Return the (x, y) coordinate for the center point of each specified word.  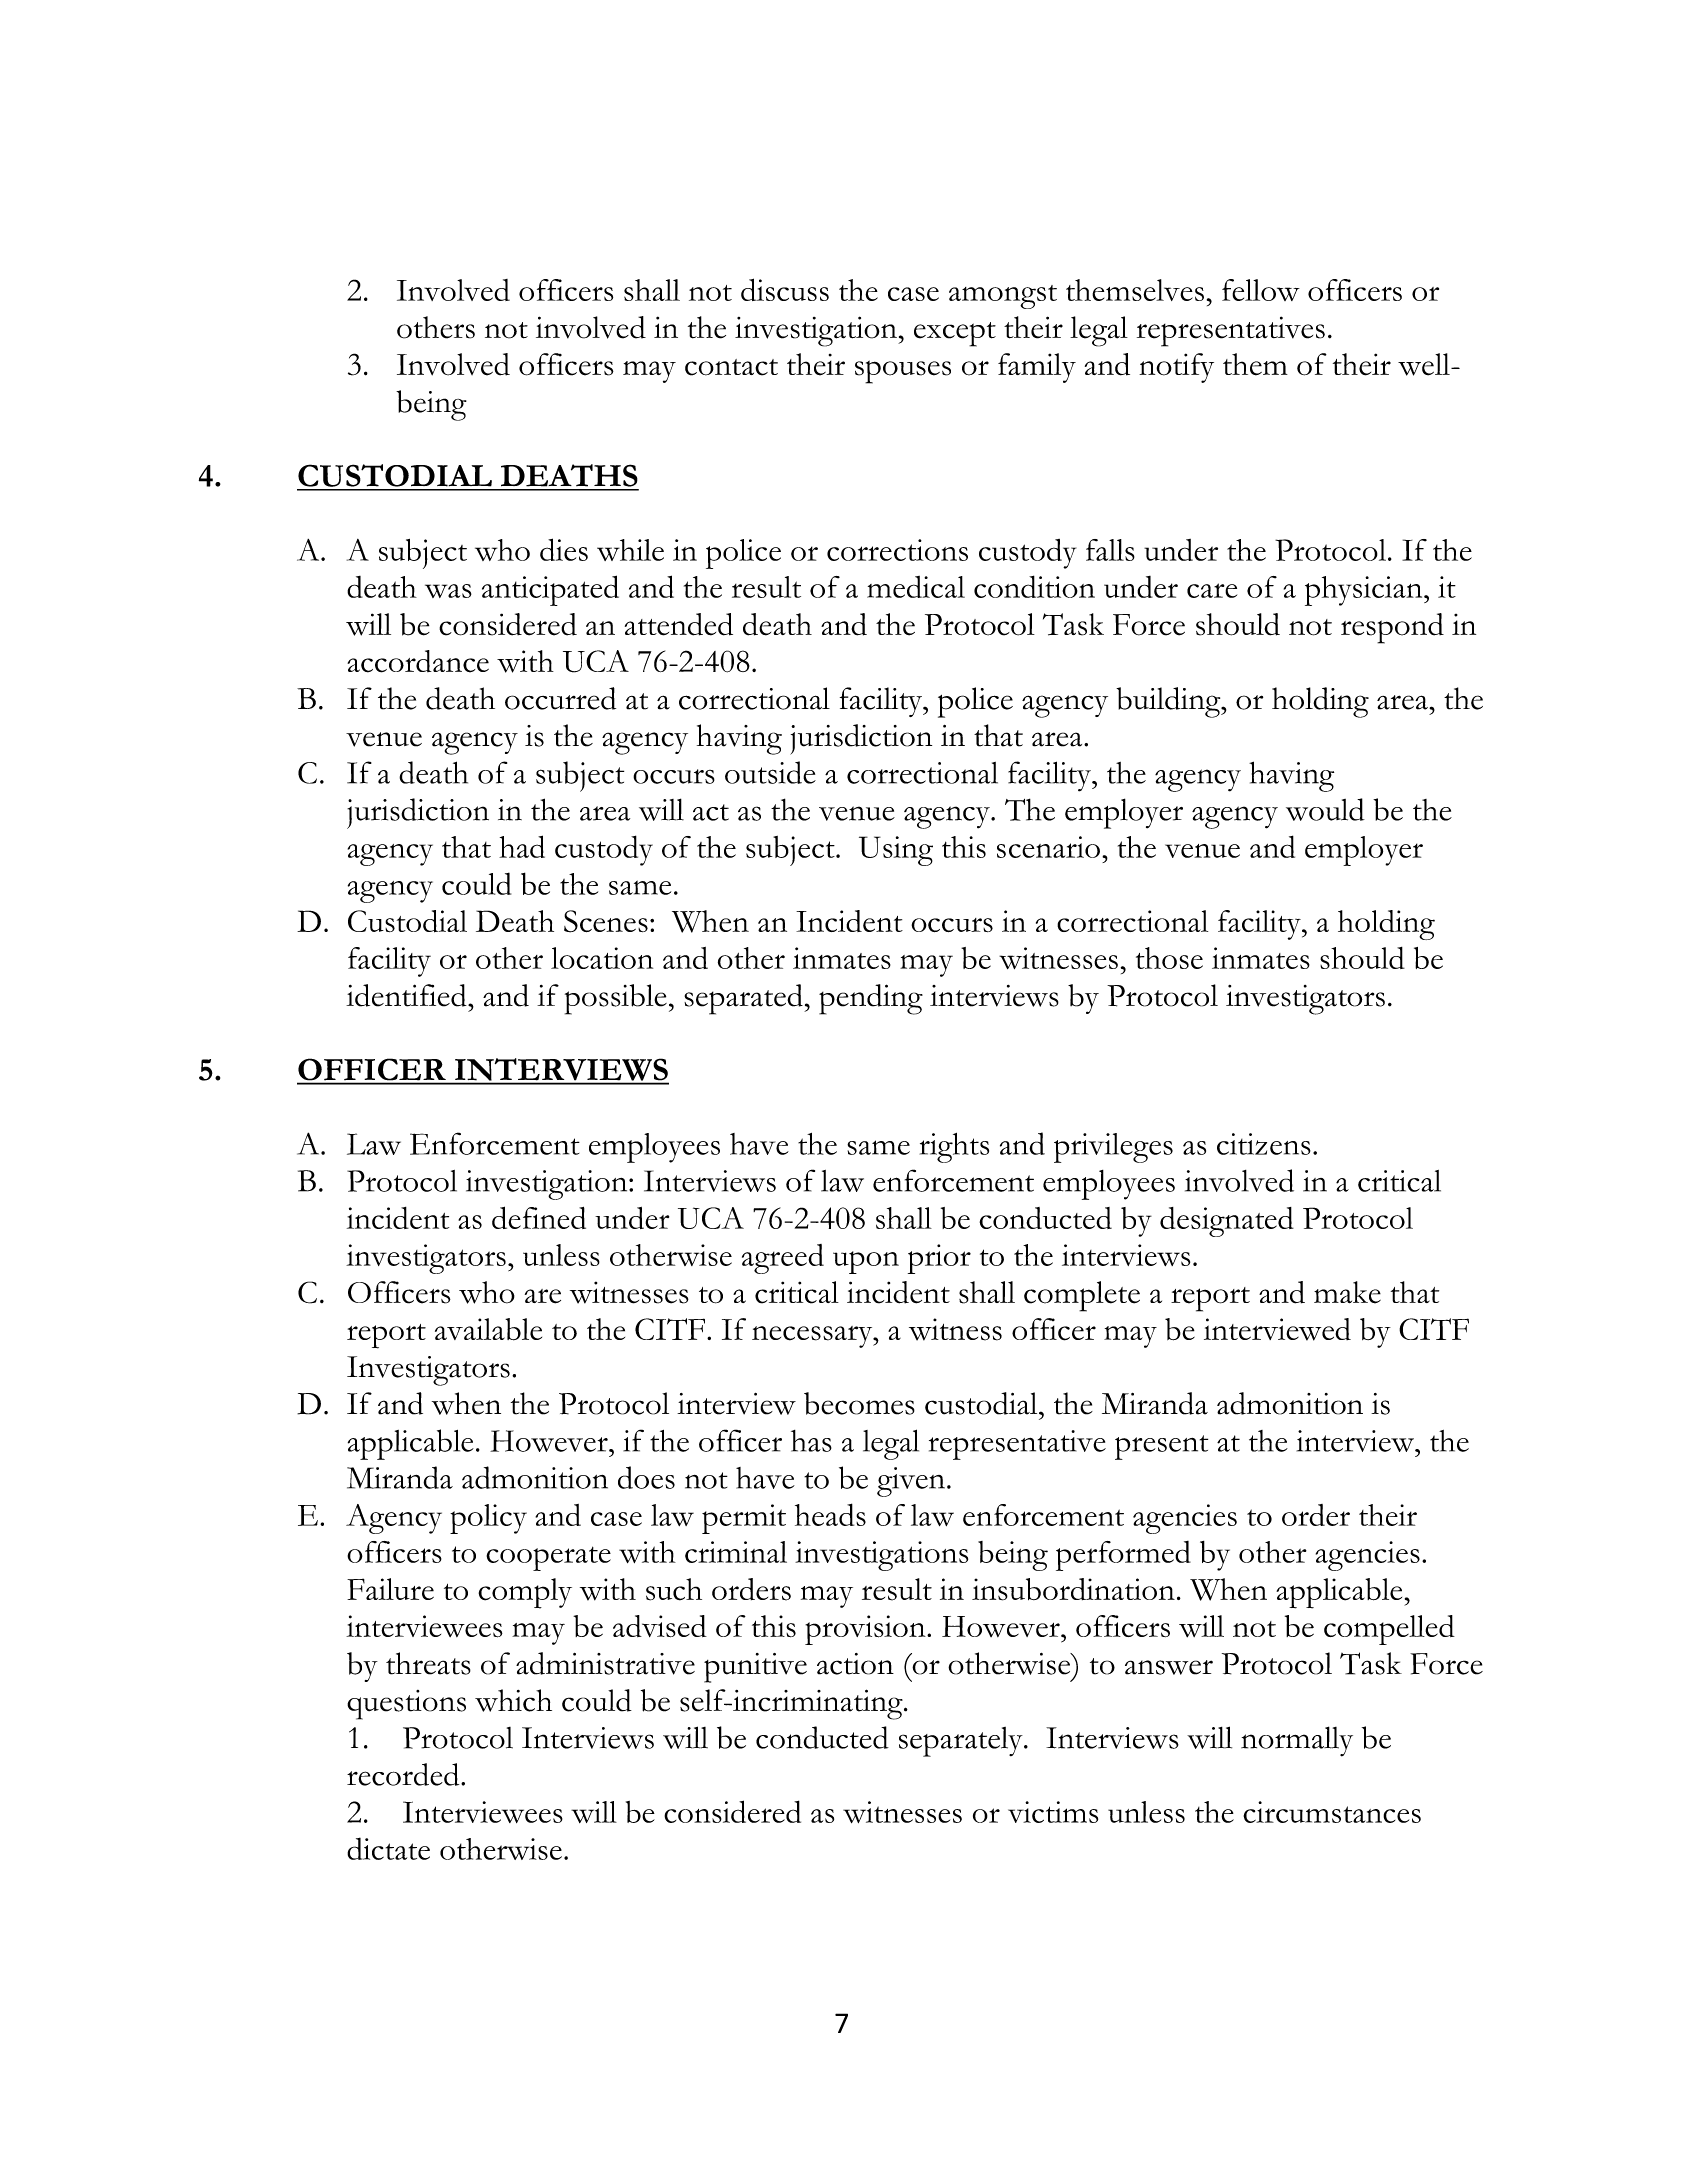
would (1325, 809)
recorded (404, 1774)
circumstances (1332, 1812)
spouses (903, 372)
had (522, 846)
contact (731, 367)
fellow (1261, 290)
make (1347, 1292)
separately (962, 1742)
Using (896, 851)
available (488, 1329)
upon (866, 1262)
